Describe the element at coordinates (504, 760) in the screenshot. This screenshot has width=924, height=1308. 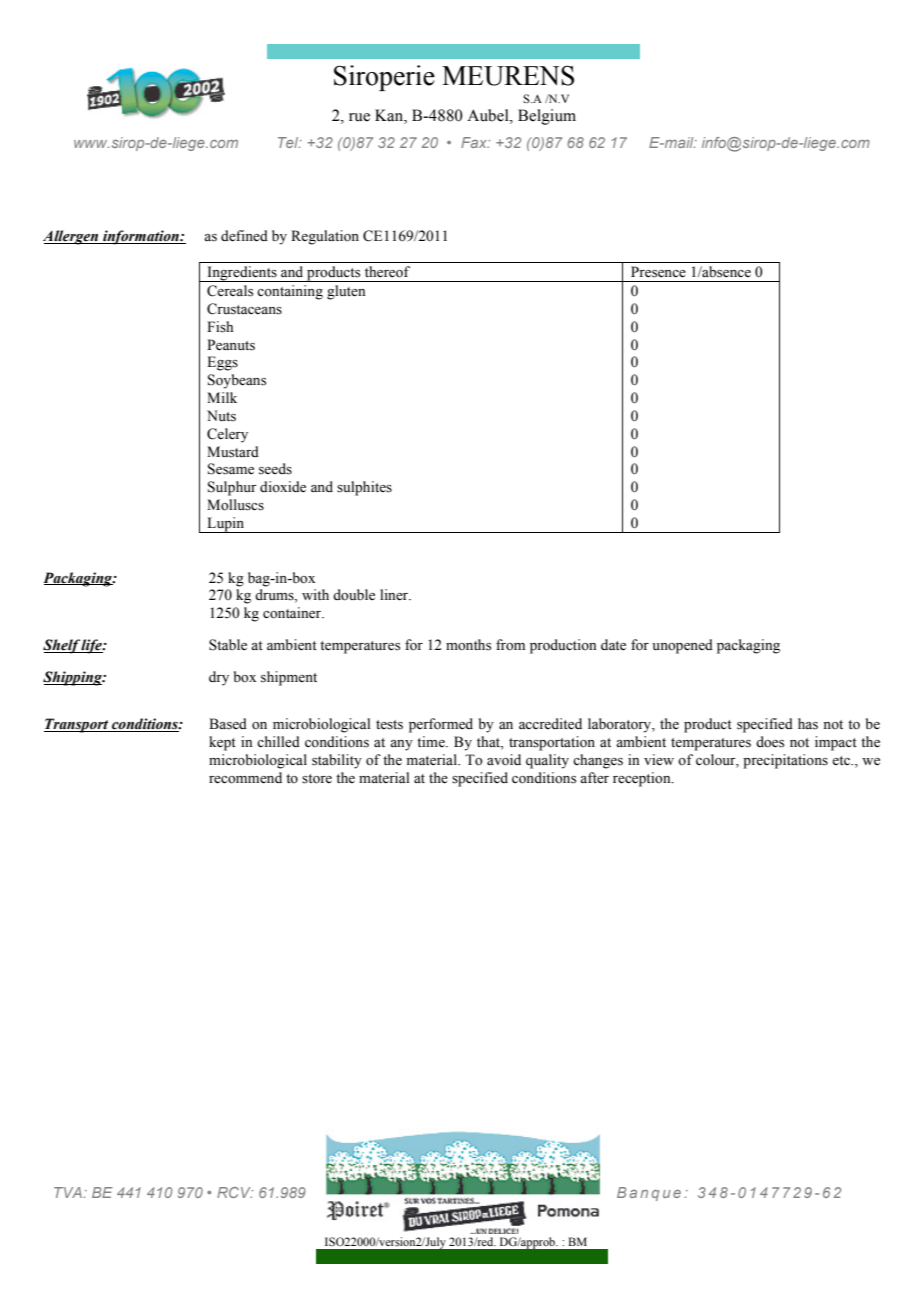
I see `avoid` at that location.
